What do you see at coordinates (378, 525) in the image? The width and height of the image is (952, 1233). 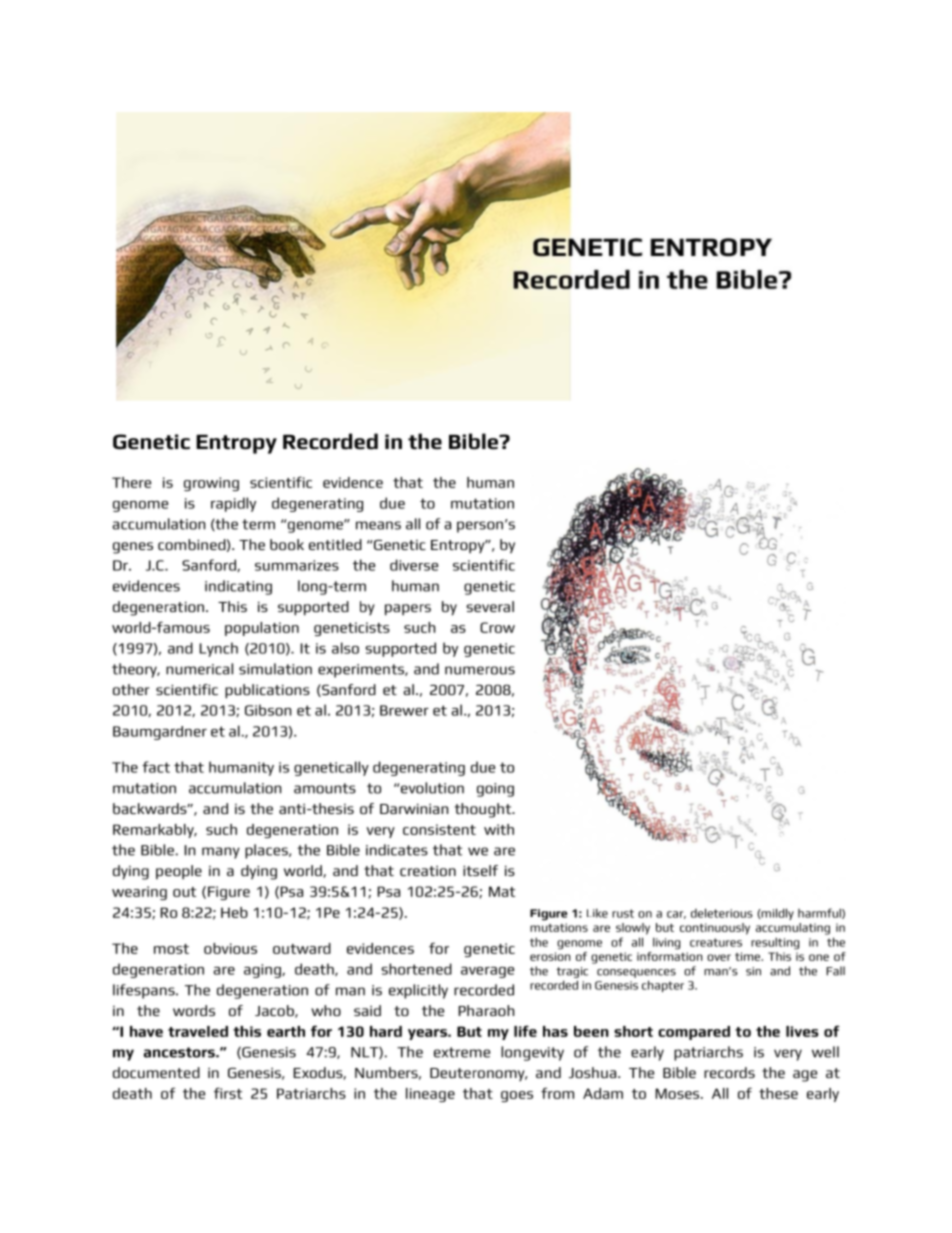 I see `means` at bounding box center [378, 525].
